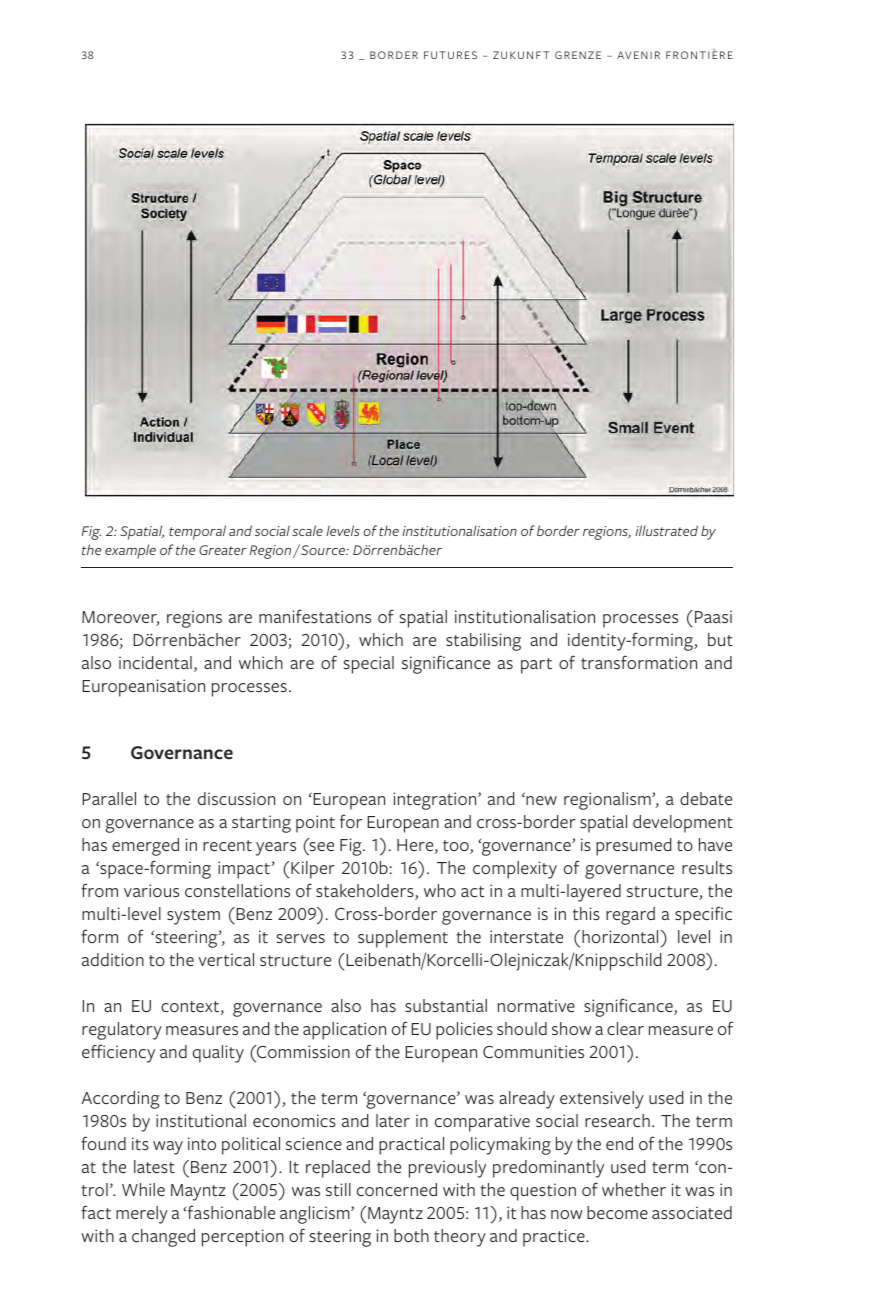 This image has width=896, height=1303. Describe the element at coordinates (142, 1215) in the image. I see `merely` at that location.
